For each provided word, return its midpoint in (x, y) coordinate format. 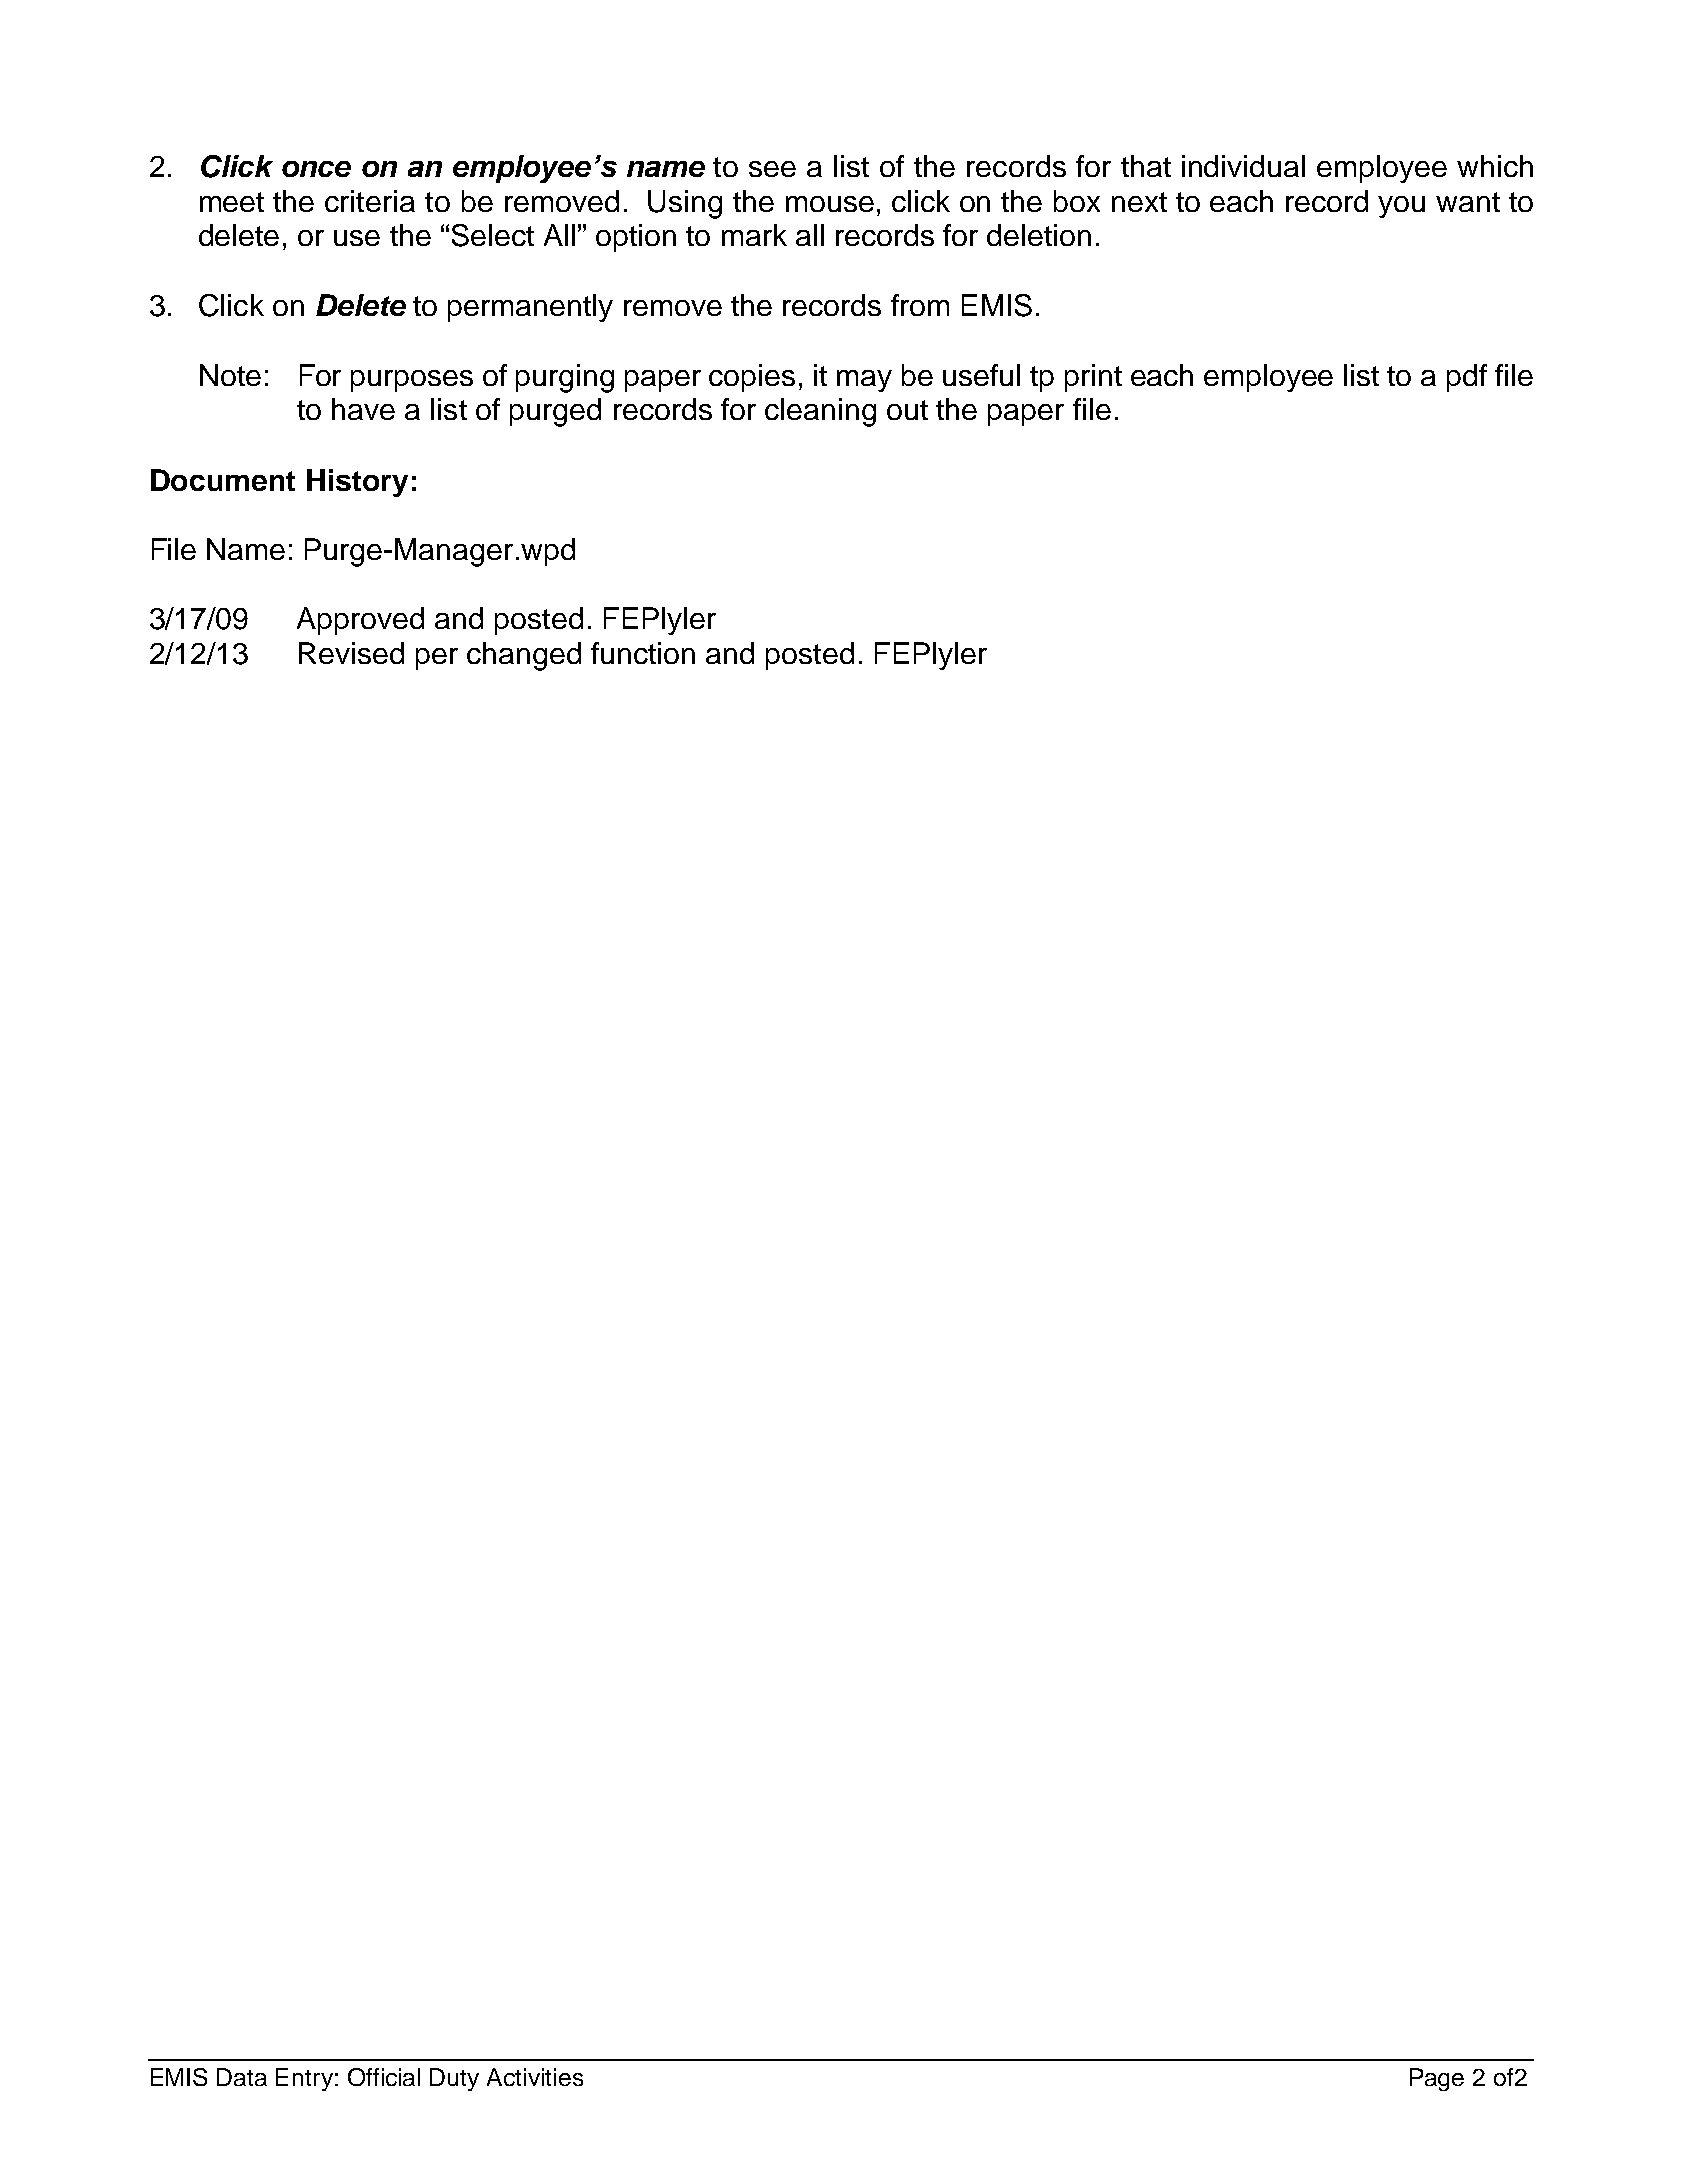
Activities (535, 2077)
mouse (830, 204)
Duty (454, 2079)
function (643, 653)
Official (384, 2077)
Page (1437, 2079)
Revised (351, 653)
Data (242, 2077)
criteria (370, 201)
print (1093, 378)
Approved (360, 621)
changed (524, 656)
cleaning (820, 412)
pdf (1467, 378)
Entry (304, 2079)
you (1401, 207)
